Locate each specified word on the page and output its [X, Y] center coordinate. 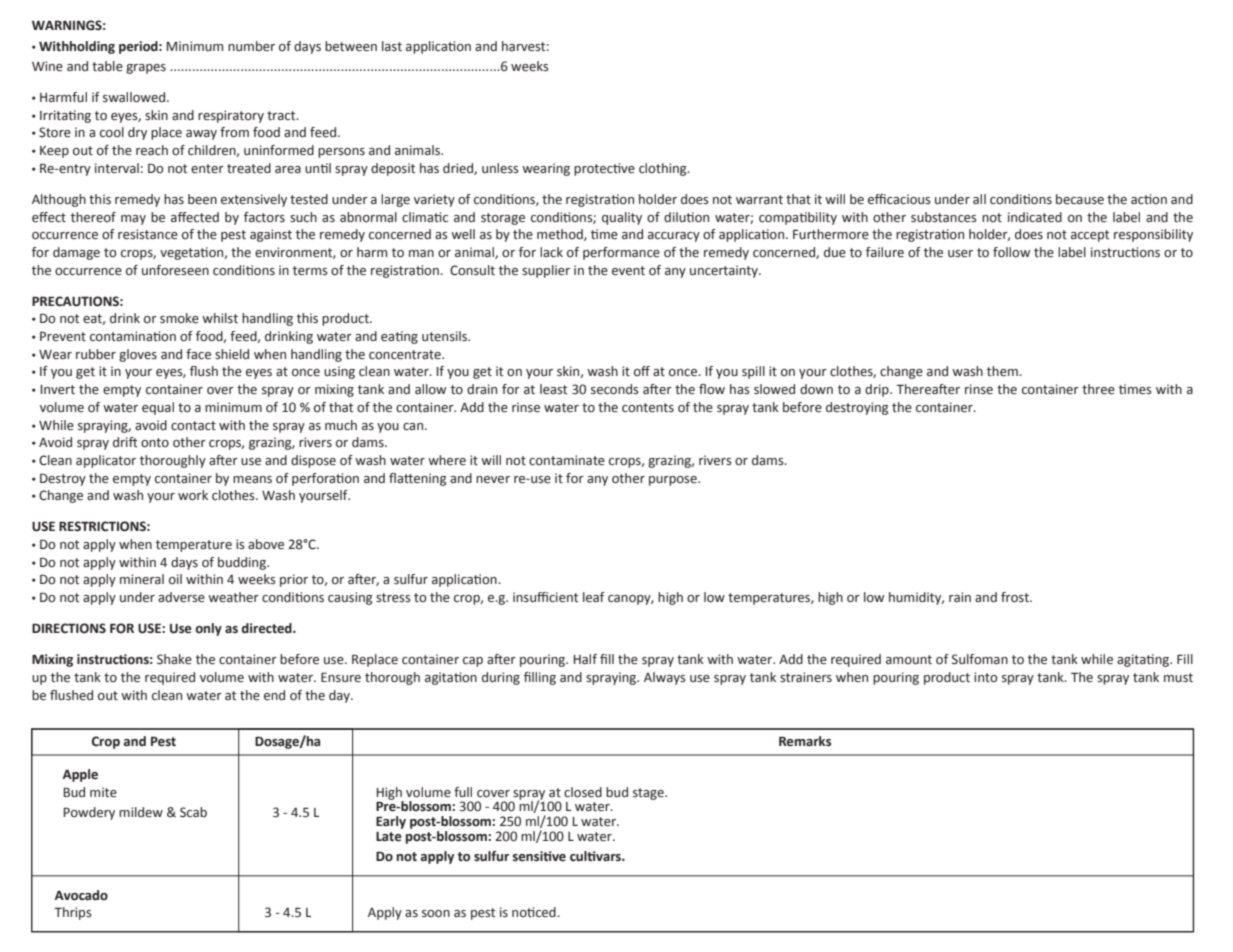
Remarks [805, 741]
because [1080, 199]
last [392, 46]
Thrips [73, 913]
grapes [146, 69]
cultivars [596, 856]
